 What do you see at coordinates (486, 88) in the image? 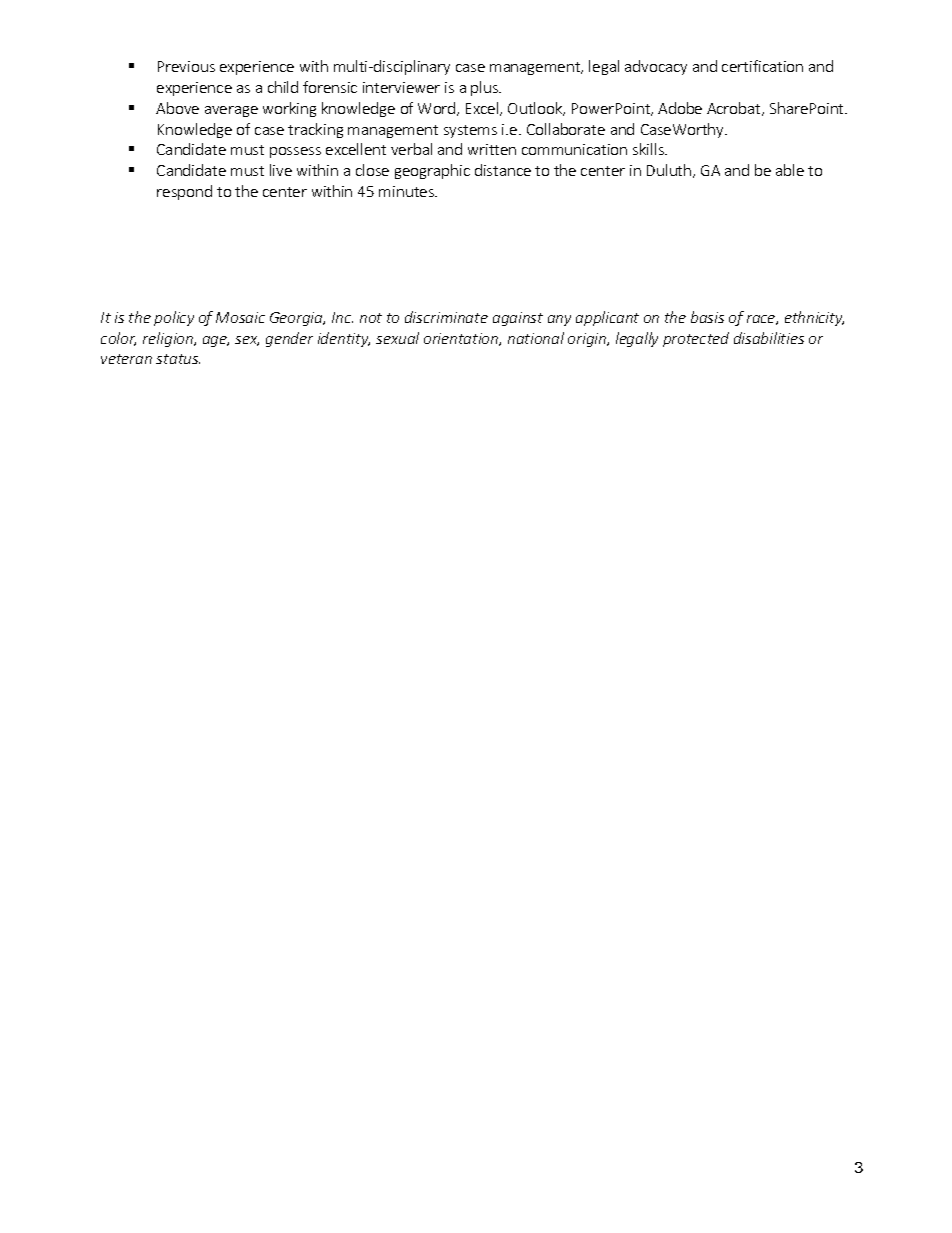
I see `plus` at bounding box center [486, 88].
